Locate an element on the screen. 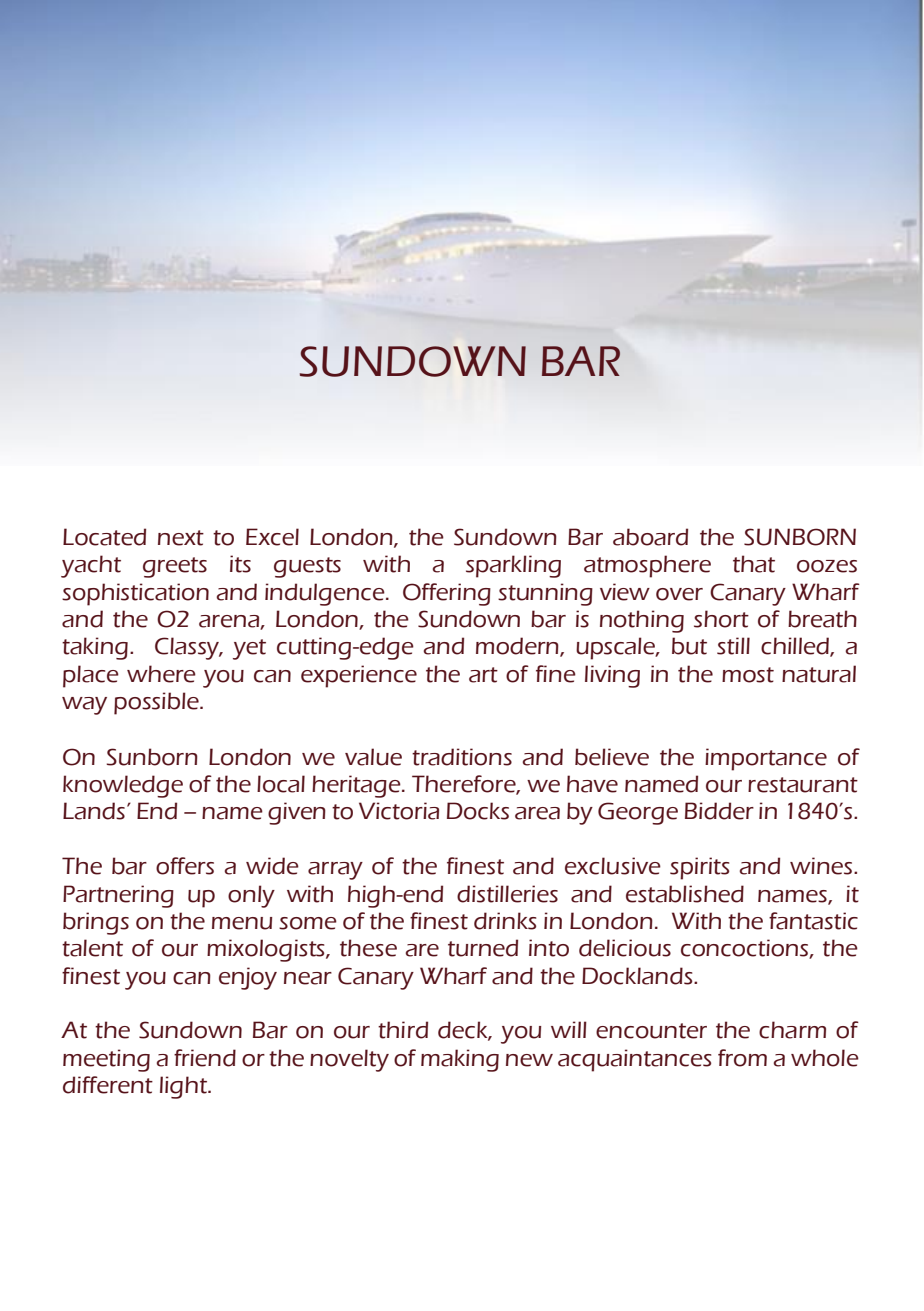  light is located at coordinates (184, 1087).
